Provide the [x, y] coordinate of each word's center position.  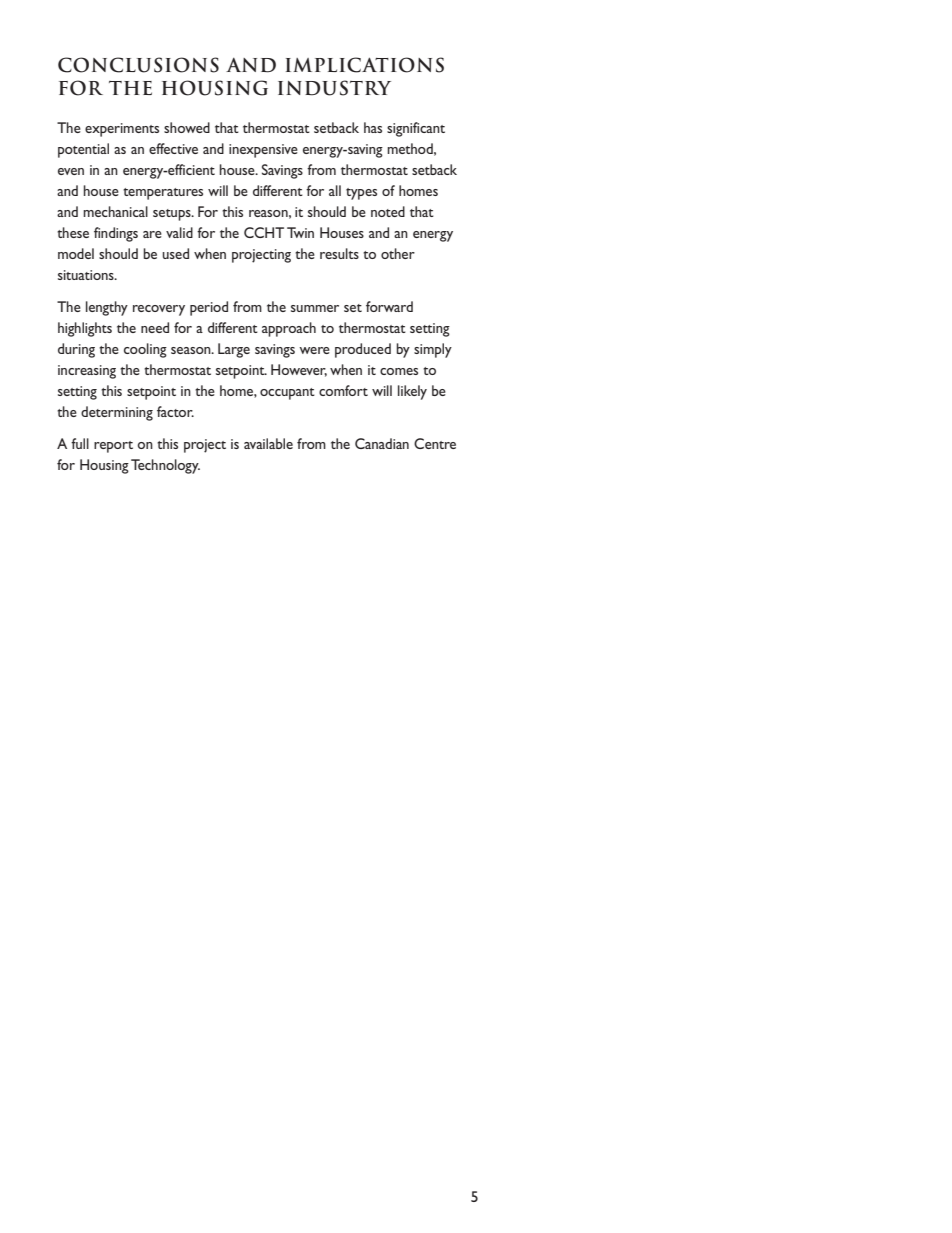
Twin [300, 232]
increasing [87, 372]
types [361, 194]
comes [399, 371]
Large [234, 350]
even [71, 171]
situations [87, 275]
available [268, 443]
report [113, 447]
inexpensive [263, 151]
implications [365, 65]
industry [334, 88]
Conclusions [138, 65]
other [398, 253]
